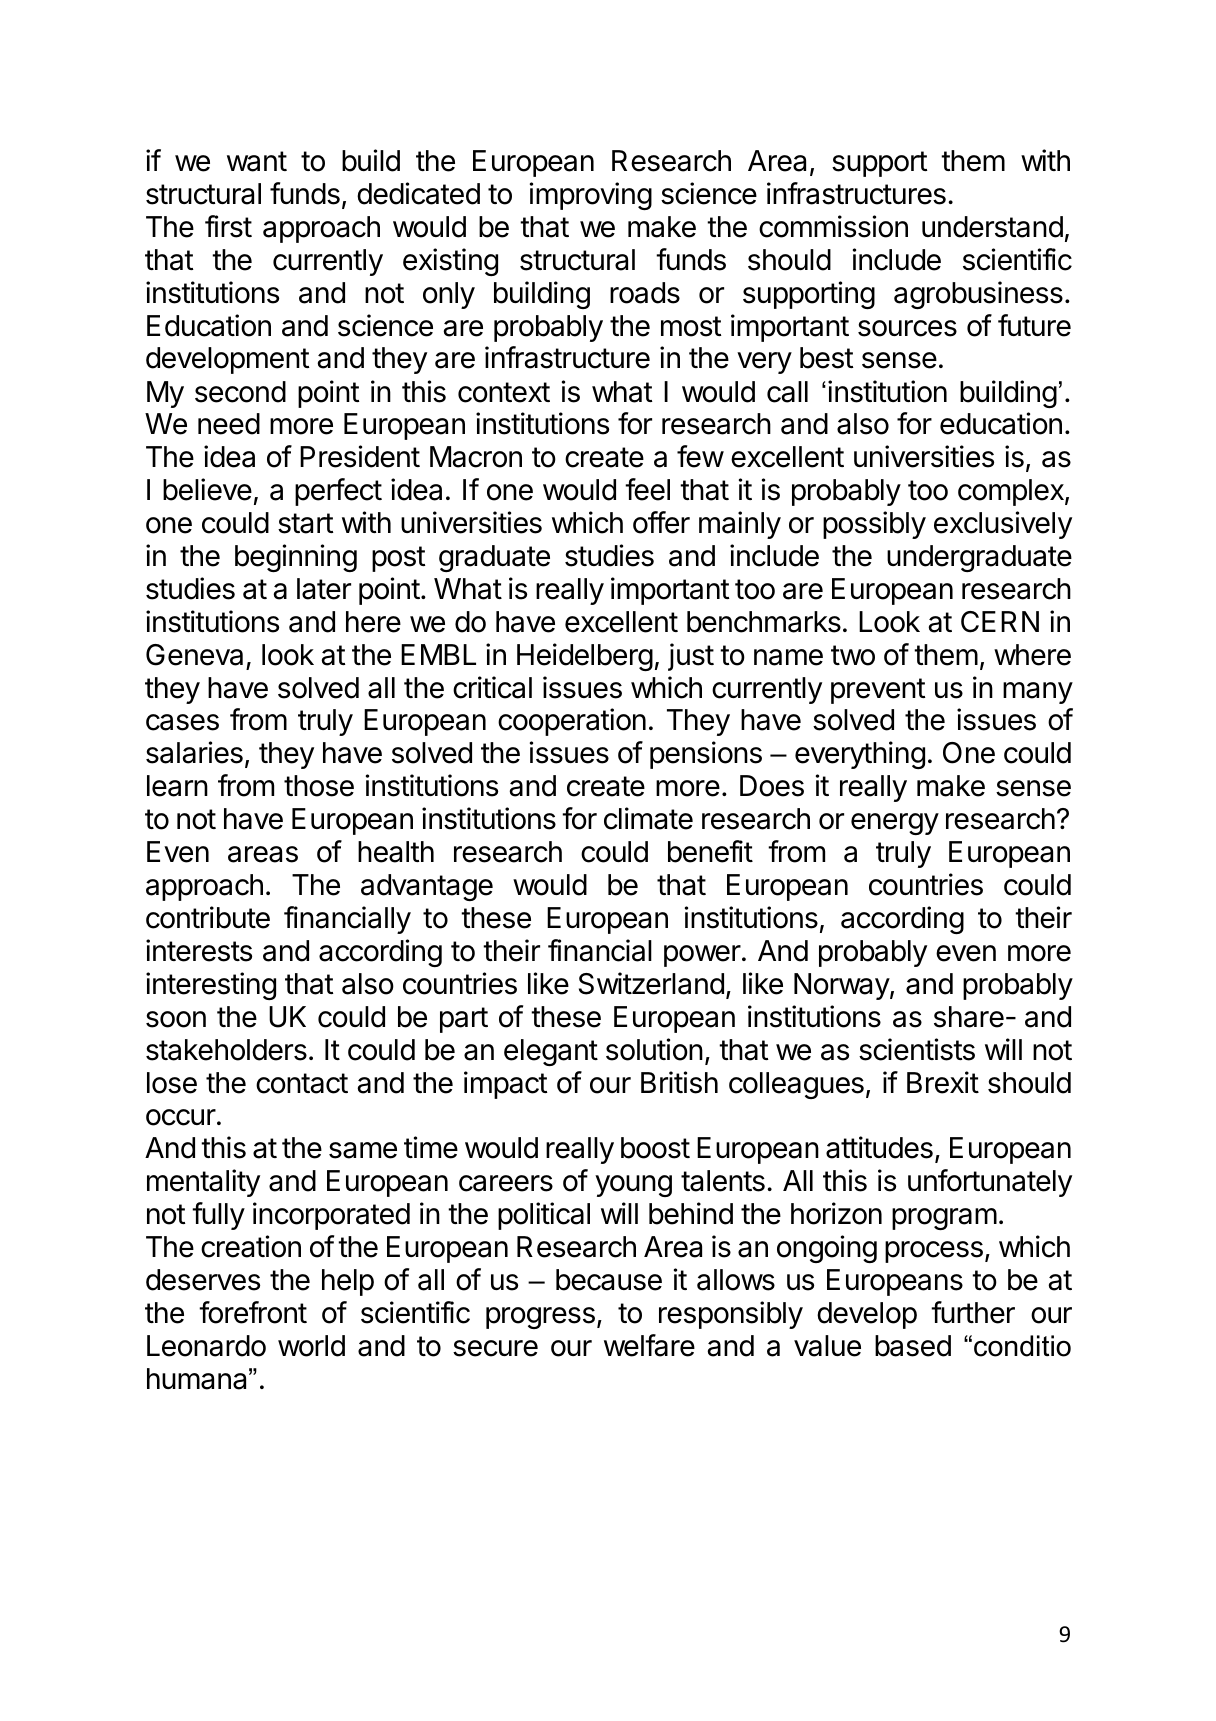  What do you see at coordinates (591, 196) in the document?
I see `improving` at bounding box center [591, 196].
